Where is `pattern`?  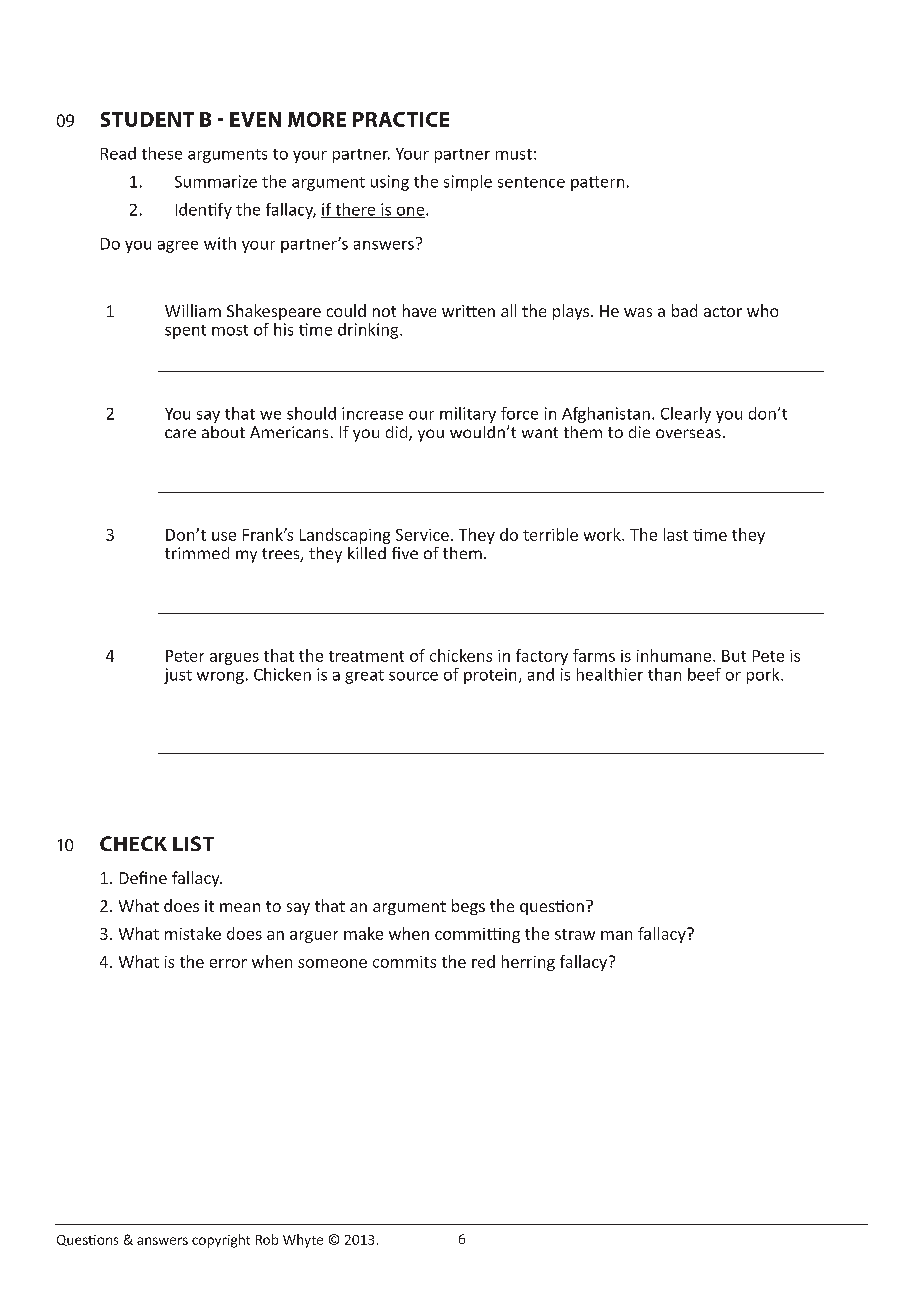 pattern is located at coordinates (597, 183).
